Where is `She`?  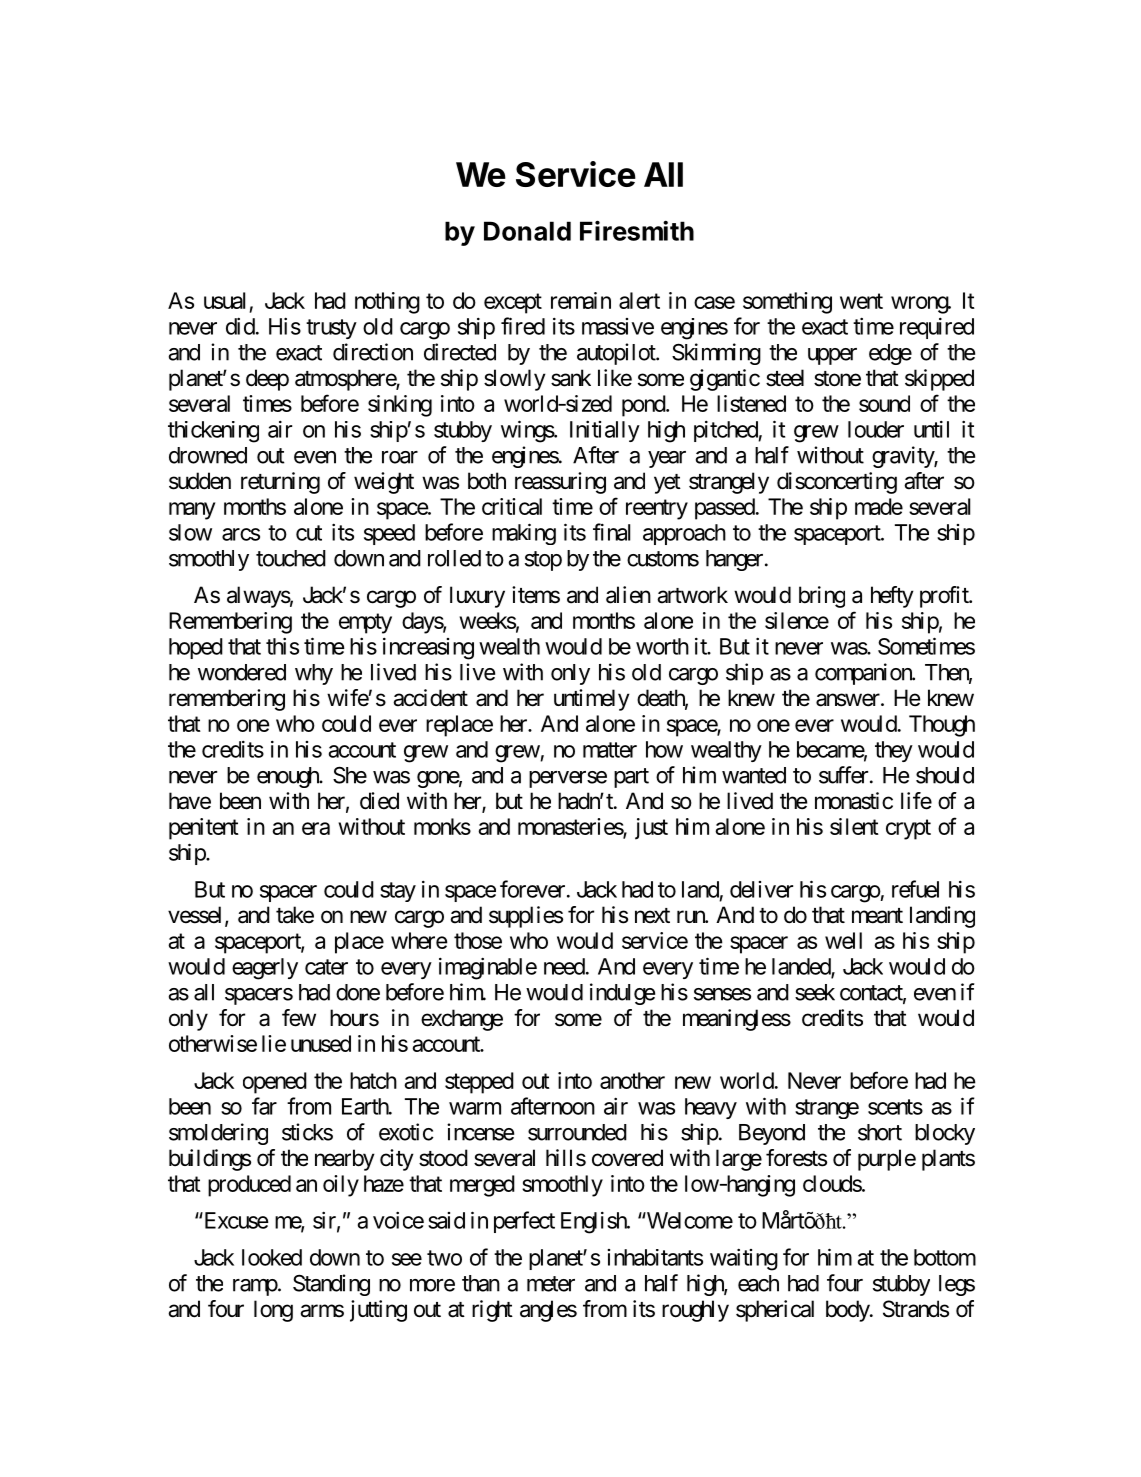
She is located at coordinates (350, 775).
